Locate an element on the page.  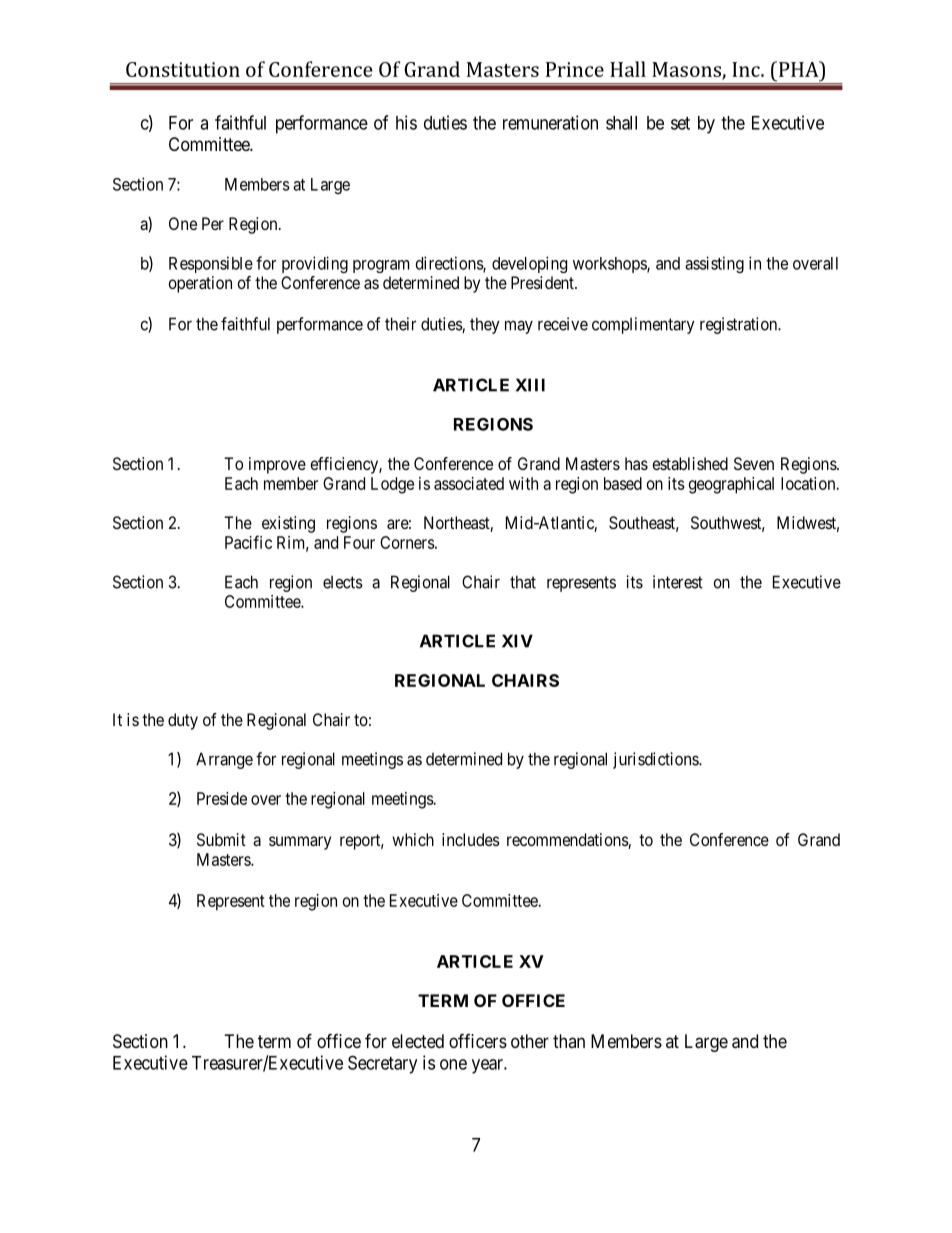
interest is located at coordinates (678, 582).
